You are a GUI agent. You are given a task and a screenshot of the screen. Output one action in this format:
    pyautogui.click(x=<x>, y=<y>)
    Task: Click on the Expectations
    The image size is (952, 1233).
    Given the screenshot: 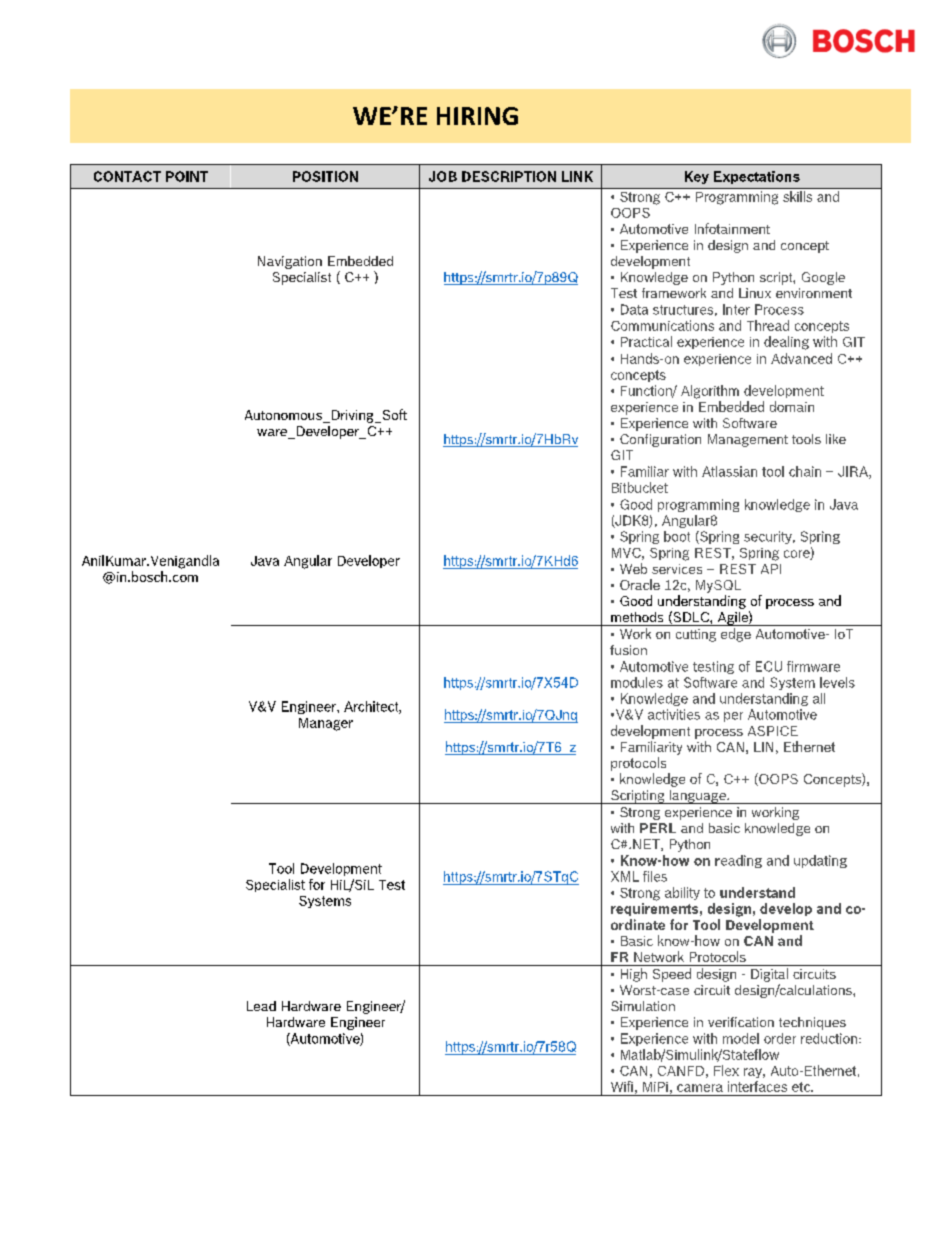 What is the action you would take?
    pyautogui.click(x=757, y=177)
